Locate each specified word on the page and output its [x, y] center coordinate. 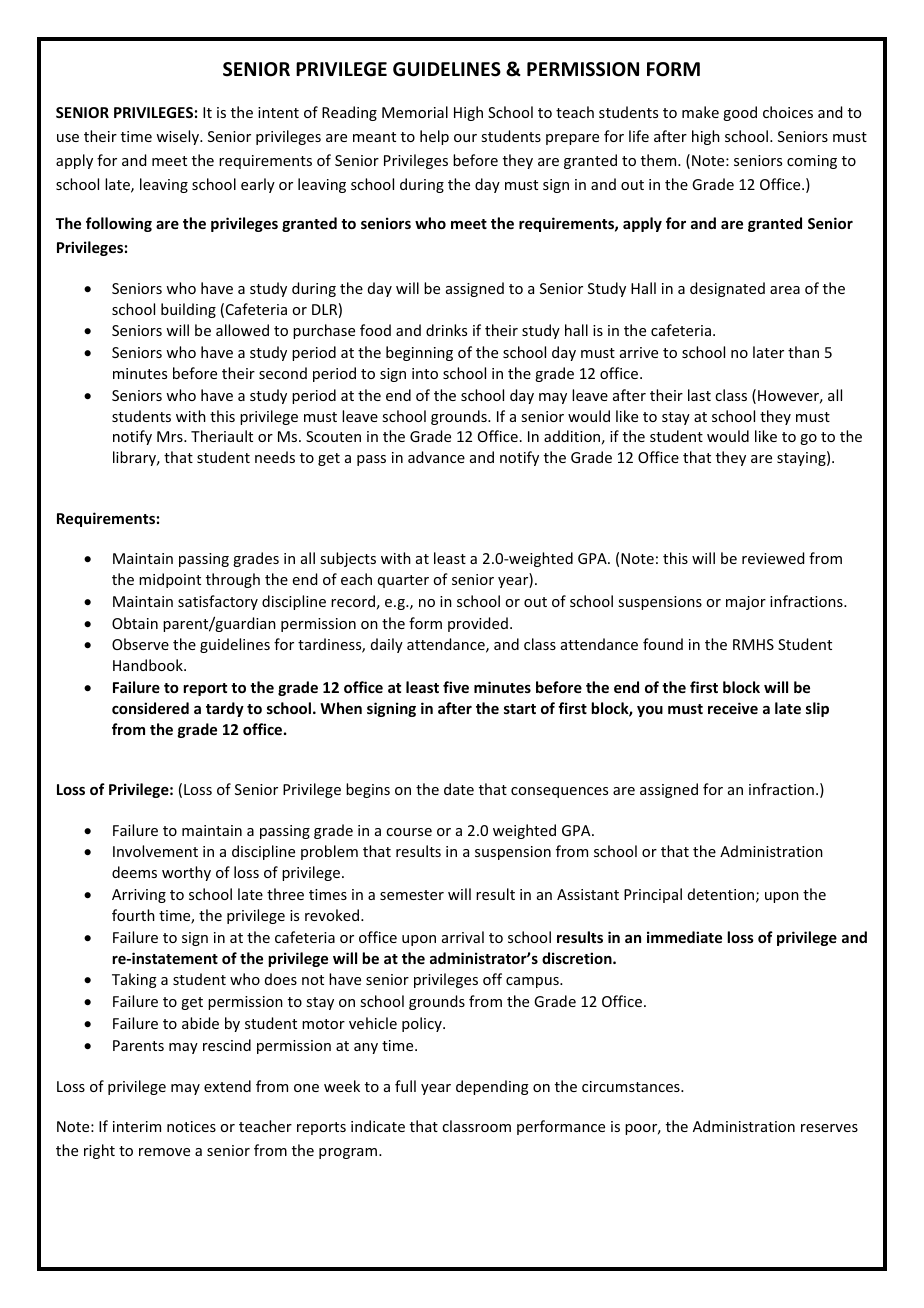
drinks [446, 330]
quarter [403, 581]
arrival [463, 937]
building [188, 310]
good [740, 113]
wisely [178, 137]
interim [137, 1126]
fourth [133, 915]
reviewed [773, 558]
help [434, 137]
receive [733, 708]
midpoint [170, 580]
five [456, 687]
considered [150, 708]
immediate [684, 937]
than [803, 352]
